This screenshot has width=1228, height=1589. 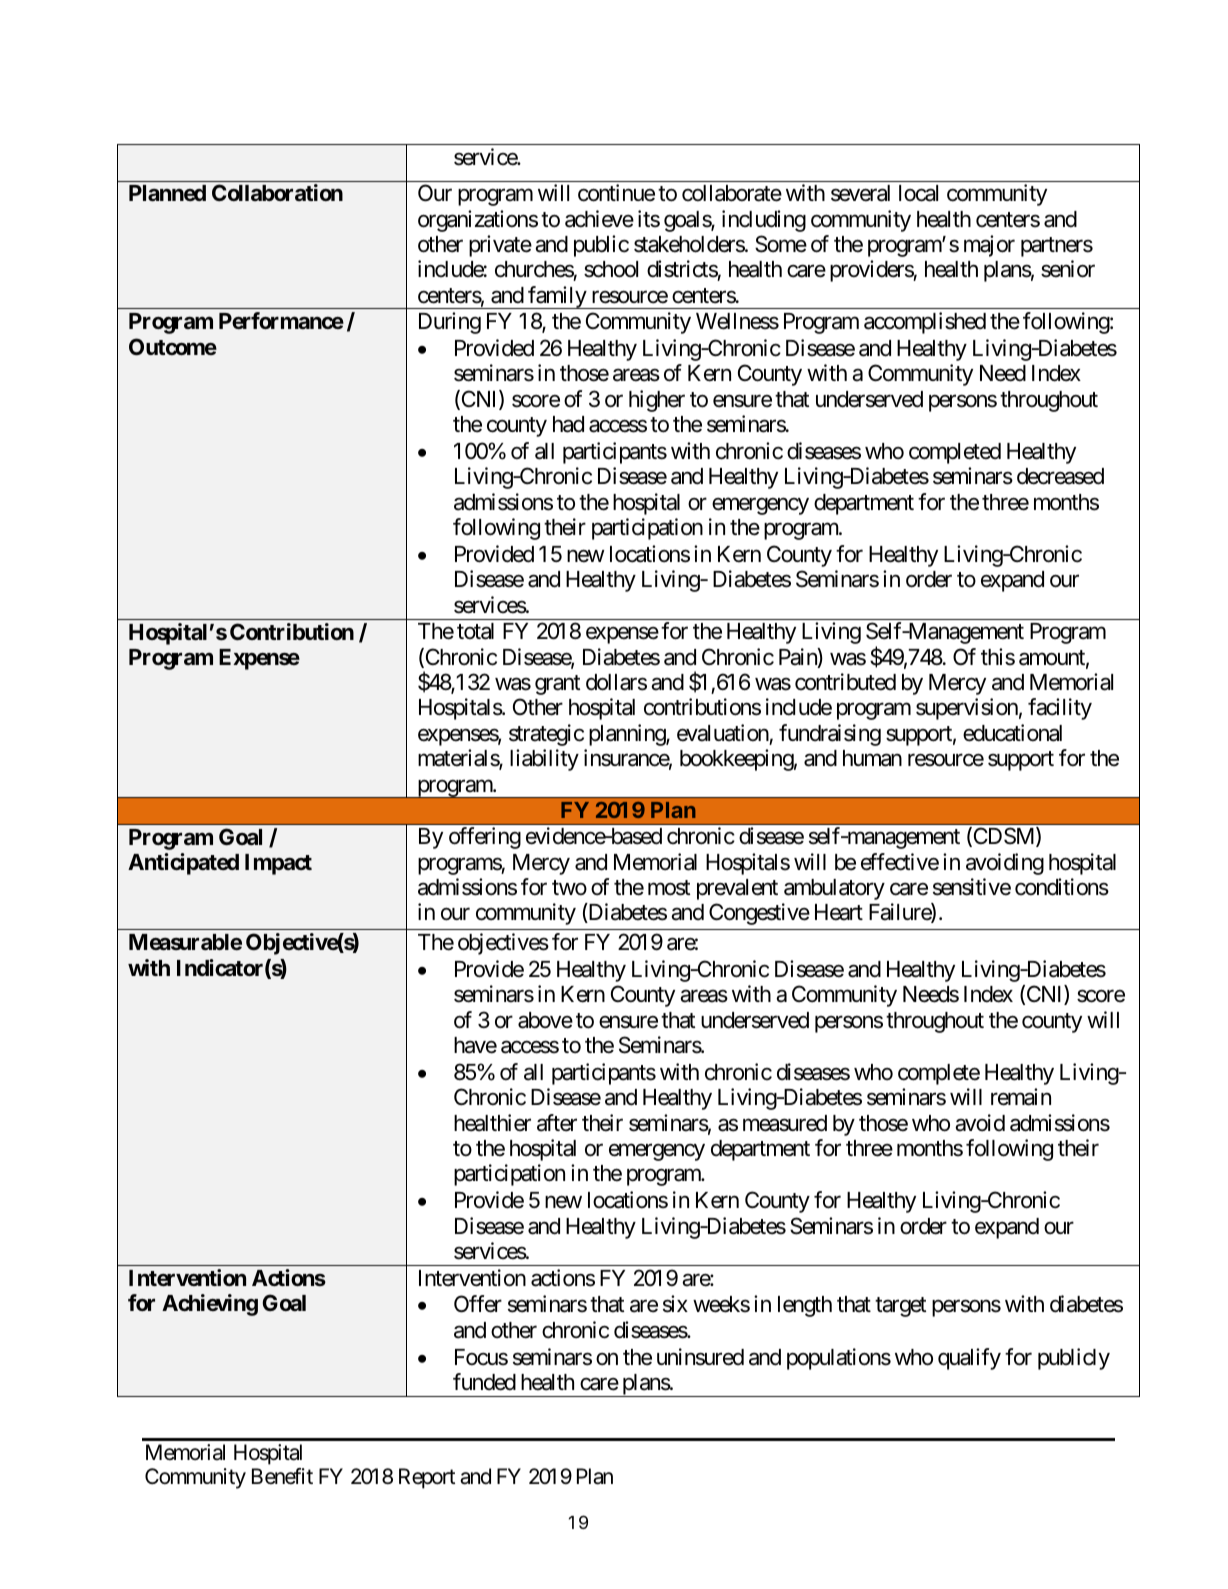 I want to click on uninsured, so click(x=700, y=1357).
